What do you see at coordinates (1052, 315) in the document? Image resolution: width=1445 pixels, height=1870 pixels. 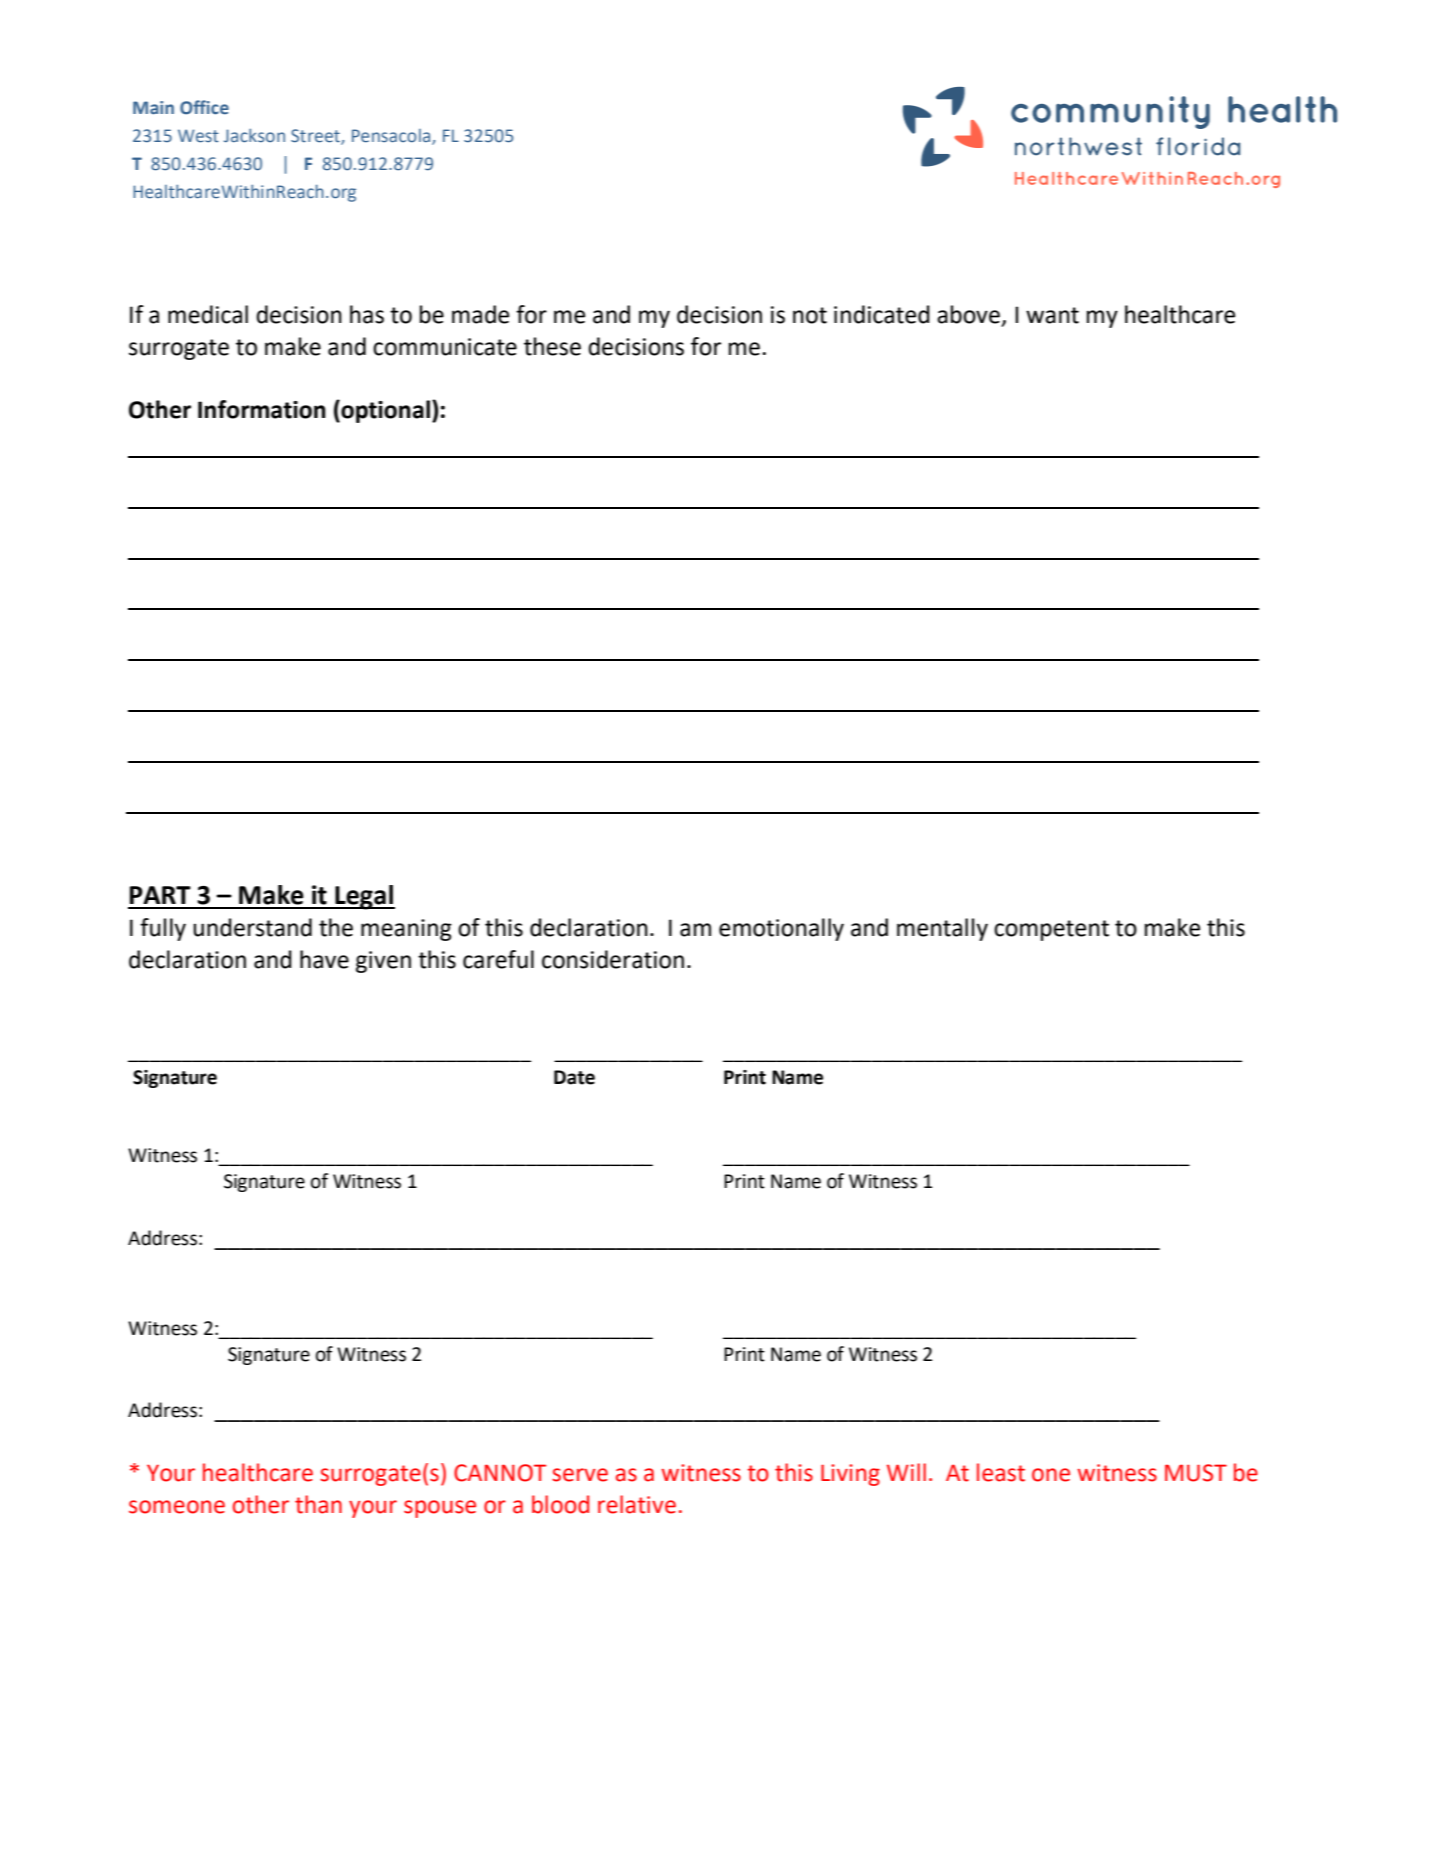 I see `want` at bounding box center [1052, 315].
